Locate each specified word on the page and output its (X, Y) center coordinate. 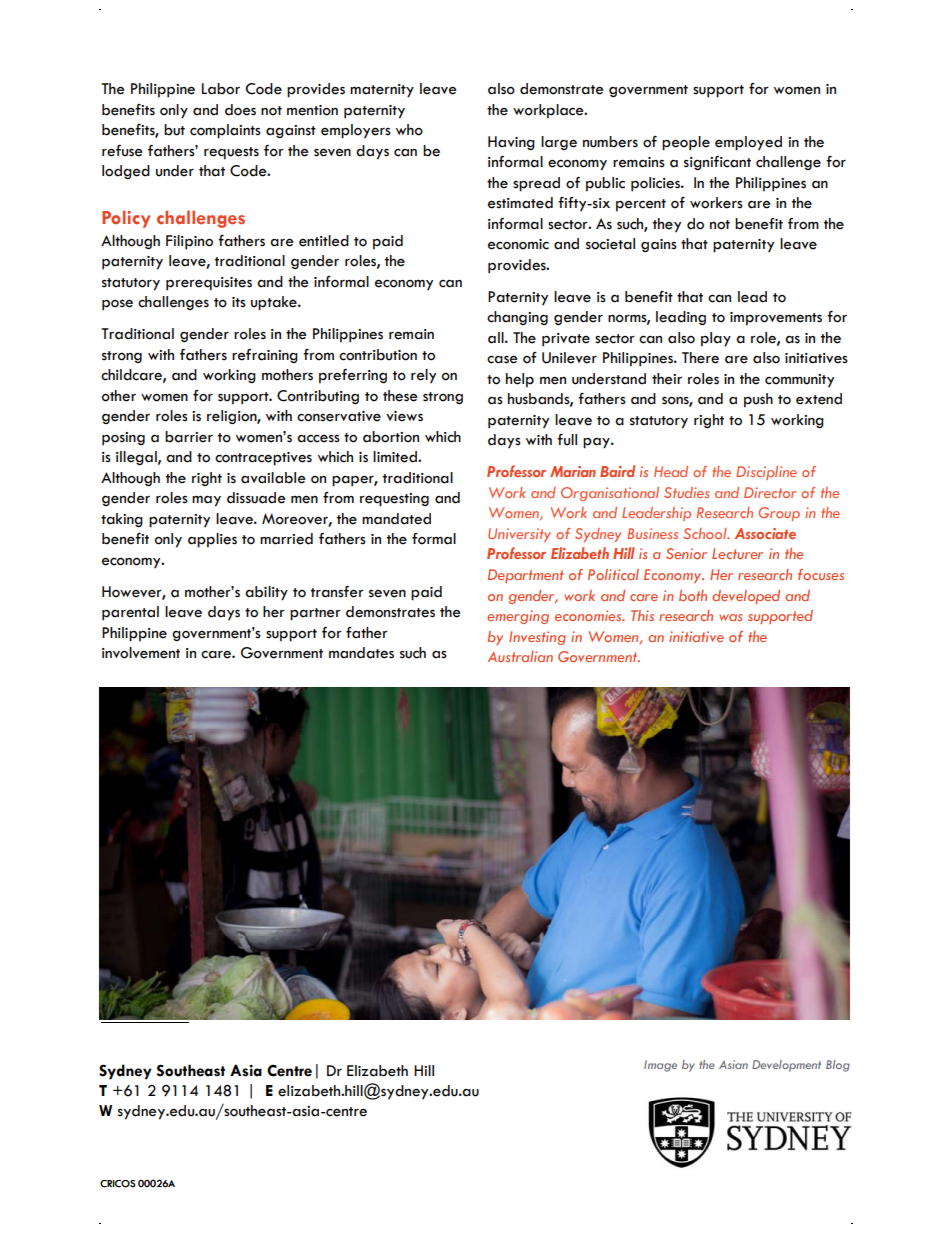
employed (748, 143)
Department (526, 576)
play (716, 339)
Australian (520, 656)
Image (660, 1066)
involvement (141, 653)
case (502, 359)
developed (746, 597)
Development (786, 1066)
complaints (225, 131)
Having (511, 143)
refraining (265, 355)
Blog (838, 1066)
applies (212, 540)
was (730, 617)
